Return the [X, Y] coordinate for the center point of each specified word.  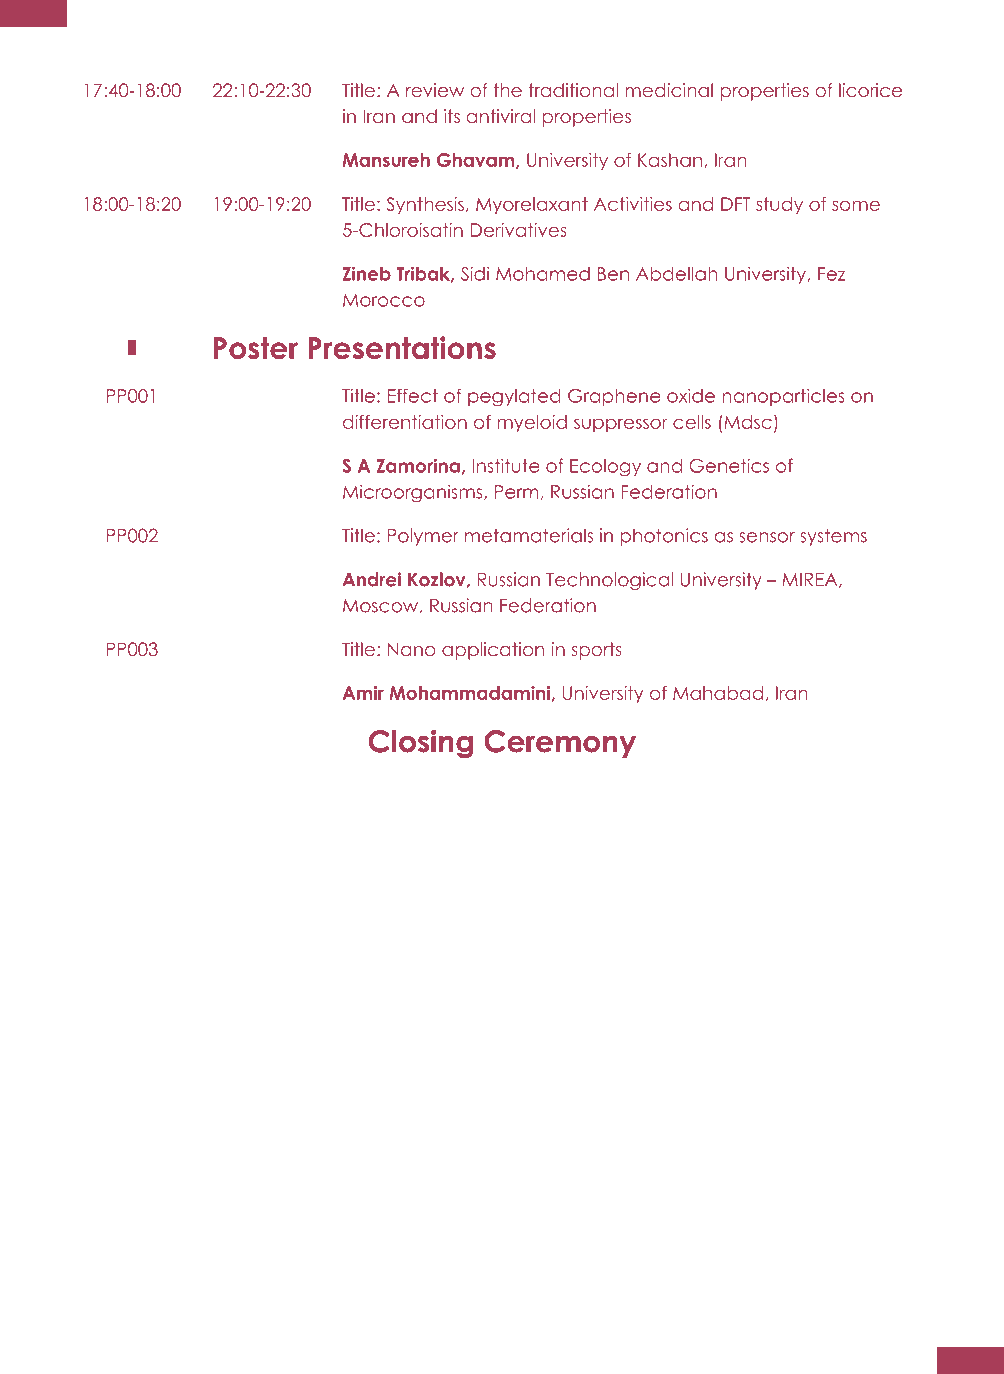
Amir [363, 693]
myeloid [532, 424]
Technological [609, 581]
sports [597, 651]
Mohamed [543, 274]
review [435, 90]
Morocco [384, 300]
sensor [767, 537]
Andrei [372, 579]
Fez [832, 274]
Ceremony [560, 744]
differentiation [405, 422]
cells [692, 422]
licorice [870, 90]
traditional [573, 90]
